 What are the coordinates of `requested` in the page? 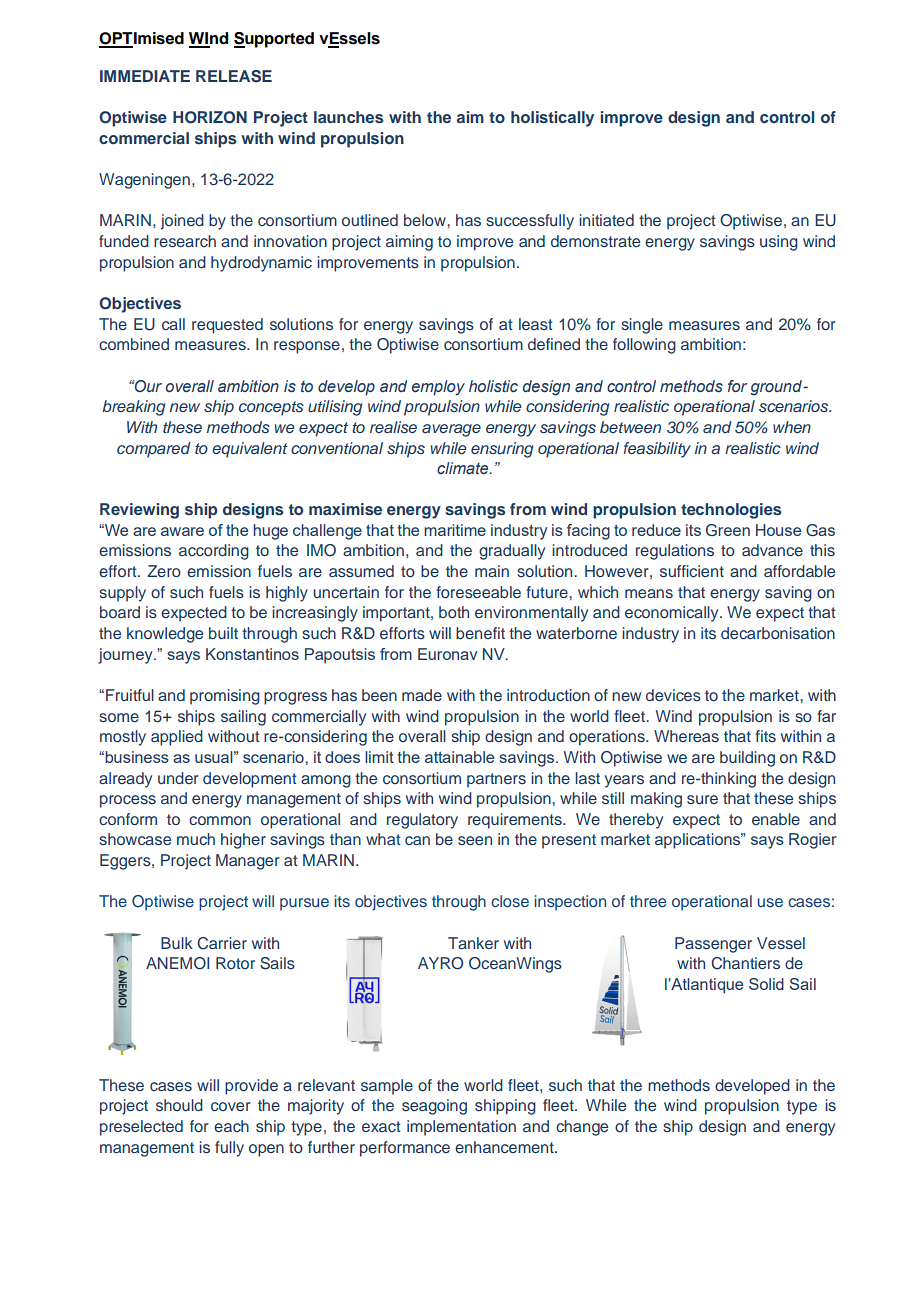 It's located at (227, 326).
